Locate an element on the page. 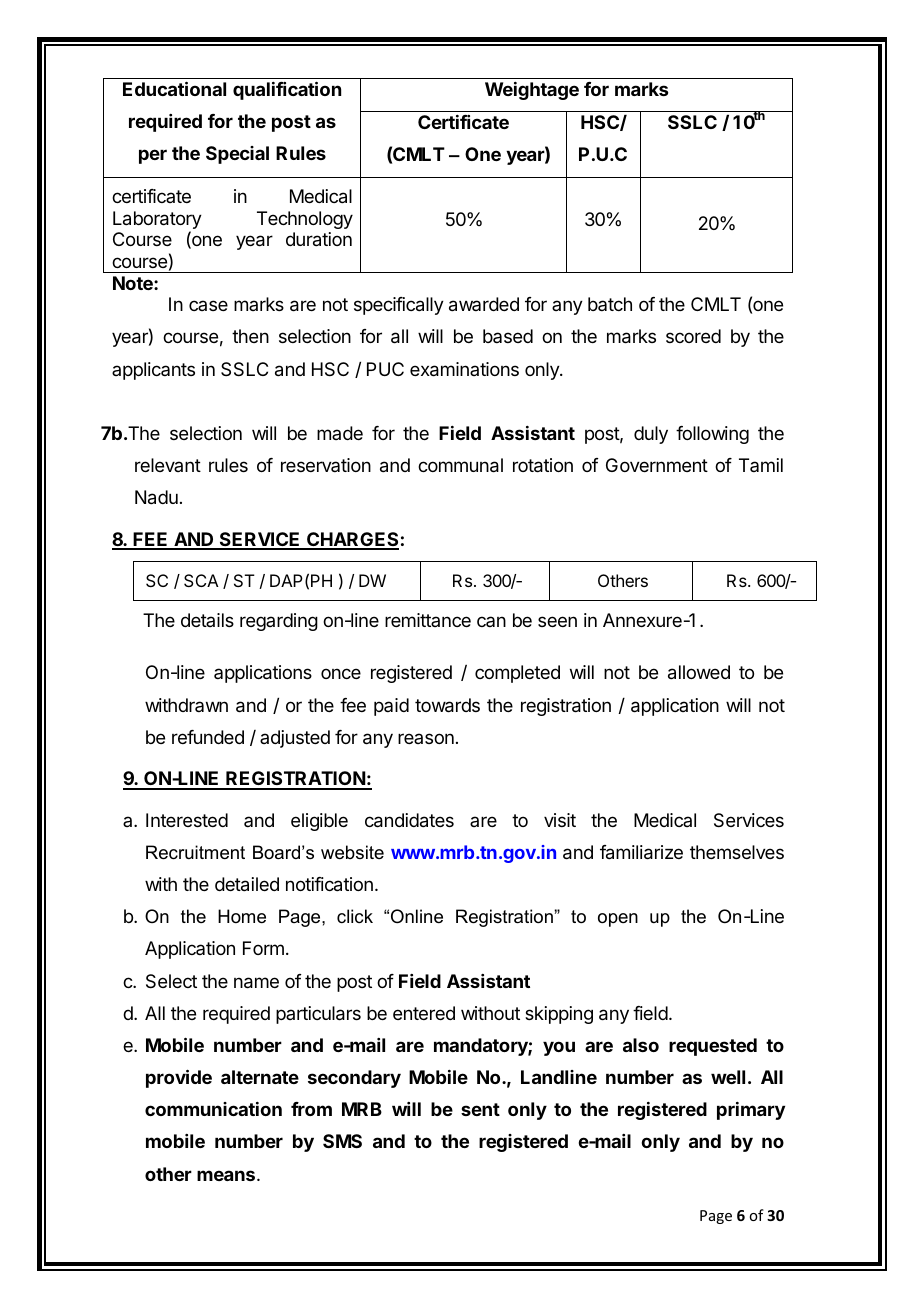 Image resolution: width=924 pixels, height=1308 pixels. details is located at coordinates (207, 620).
